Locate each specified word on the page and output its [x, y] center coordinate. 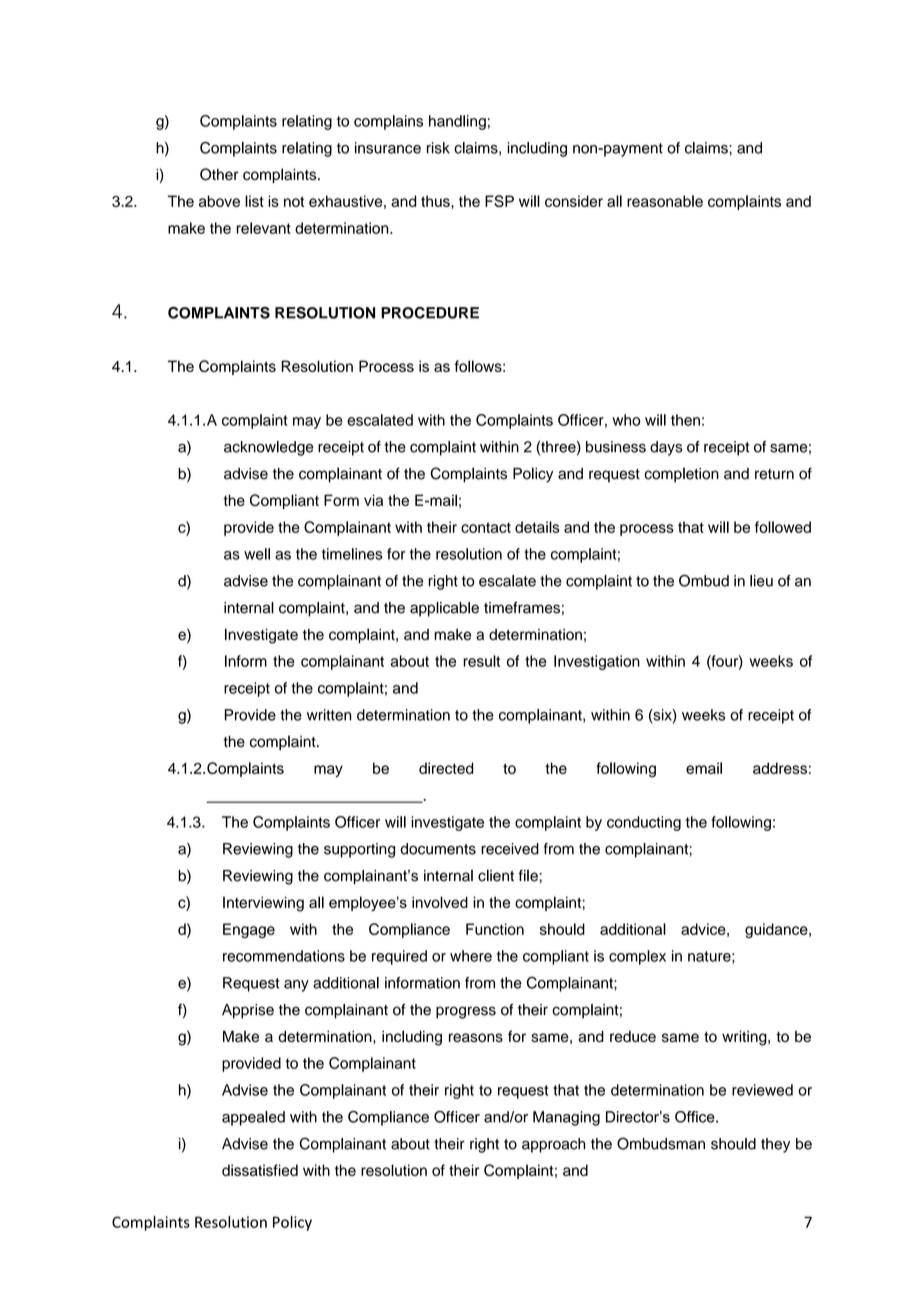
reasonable [665, 201]
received [510, 849]
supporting [359, 850]
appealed [253, 1118]
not [294, 201]
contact [486, 527]
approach [553, 1145]
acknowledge [269, 448]
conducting [644, 823]
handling [457, 122]
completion [681, 475]
